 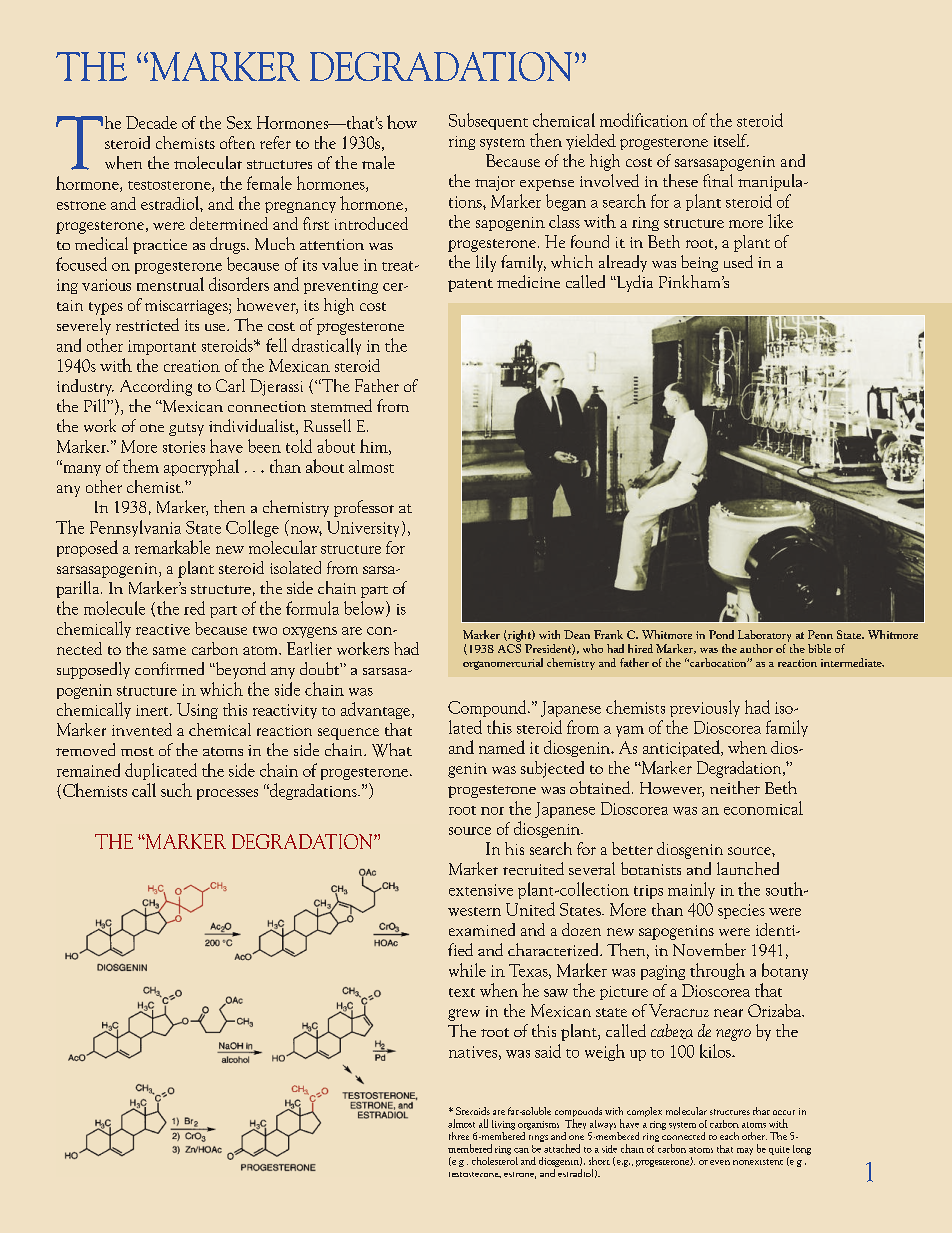 What do you see at coordinates (731, 140) in the document?
I see `itself` at bounding box center [731, 140].
